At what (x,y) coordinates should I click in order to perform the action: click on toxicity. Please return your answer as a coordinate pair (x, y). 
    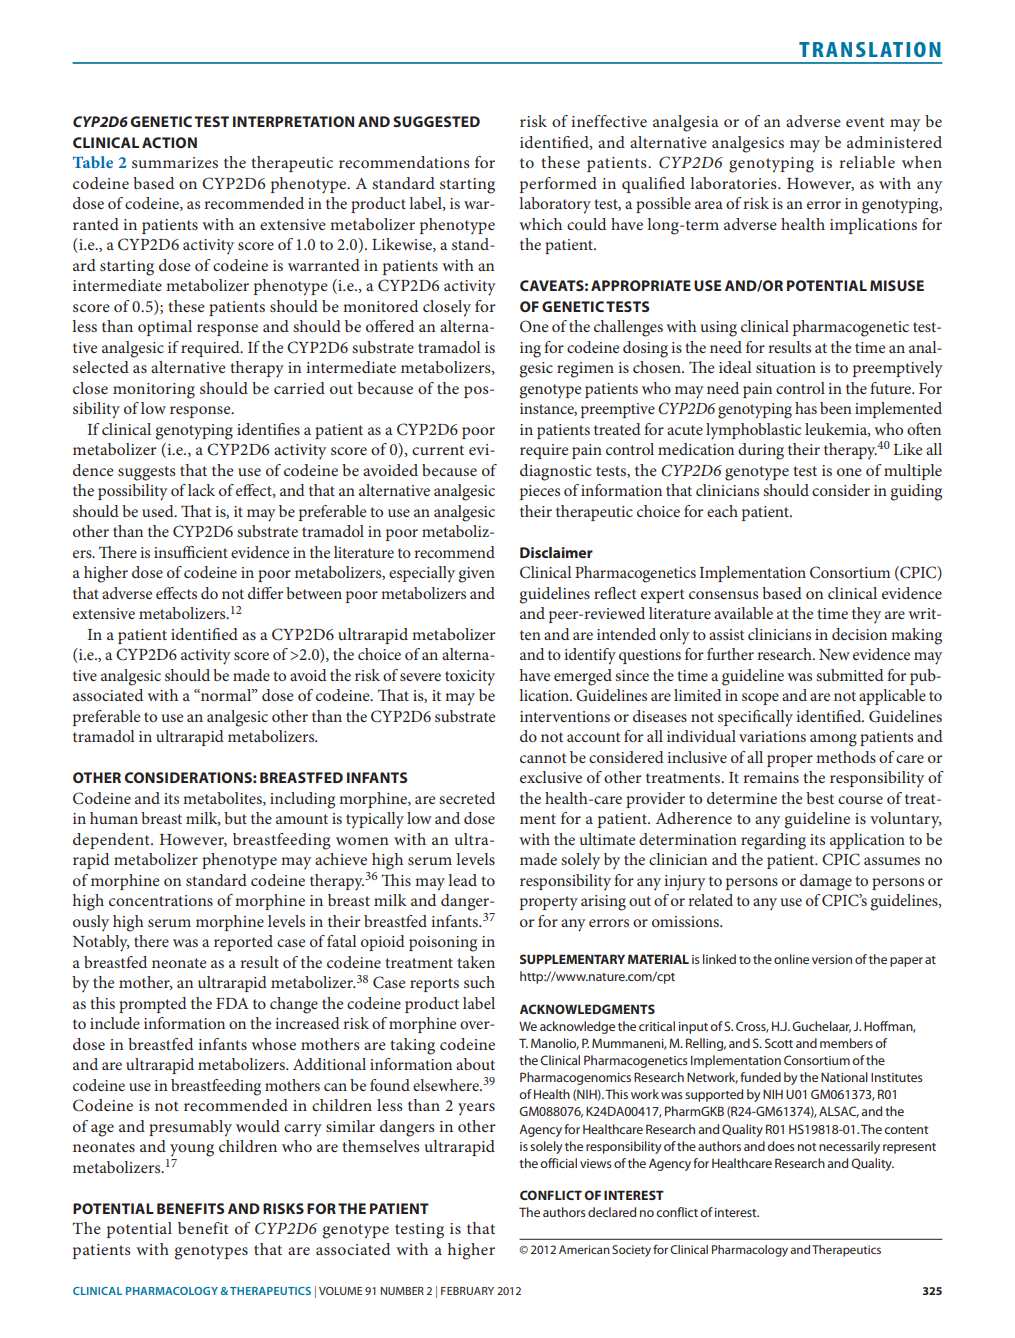
    Looking at the image, I should click on (470, 678).
